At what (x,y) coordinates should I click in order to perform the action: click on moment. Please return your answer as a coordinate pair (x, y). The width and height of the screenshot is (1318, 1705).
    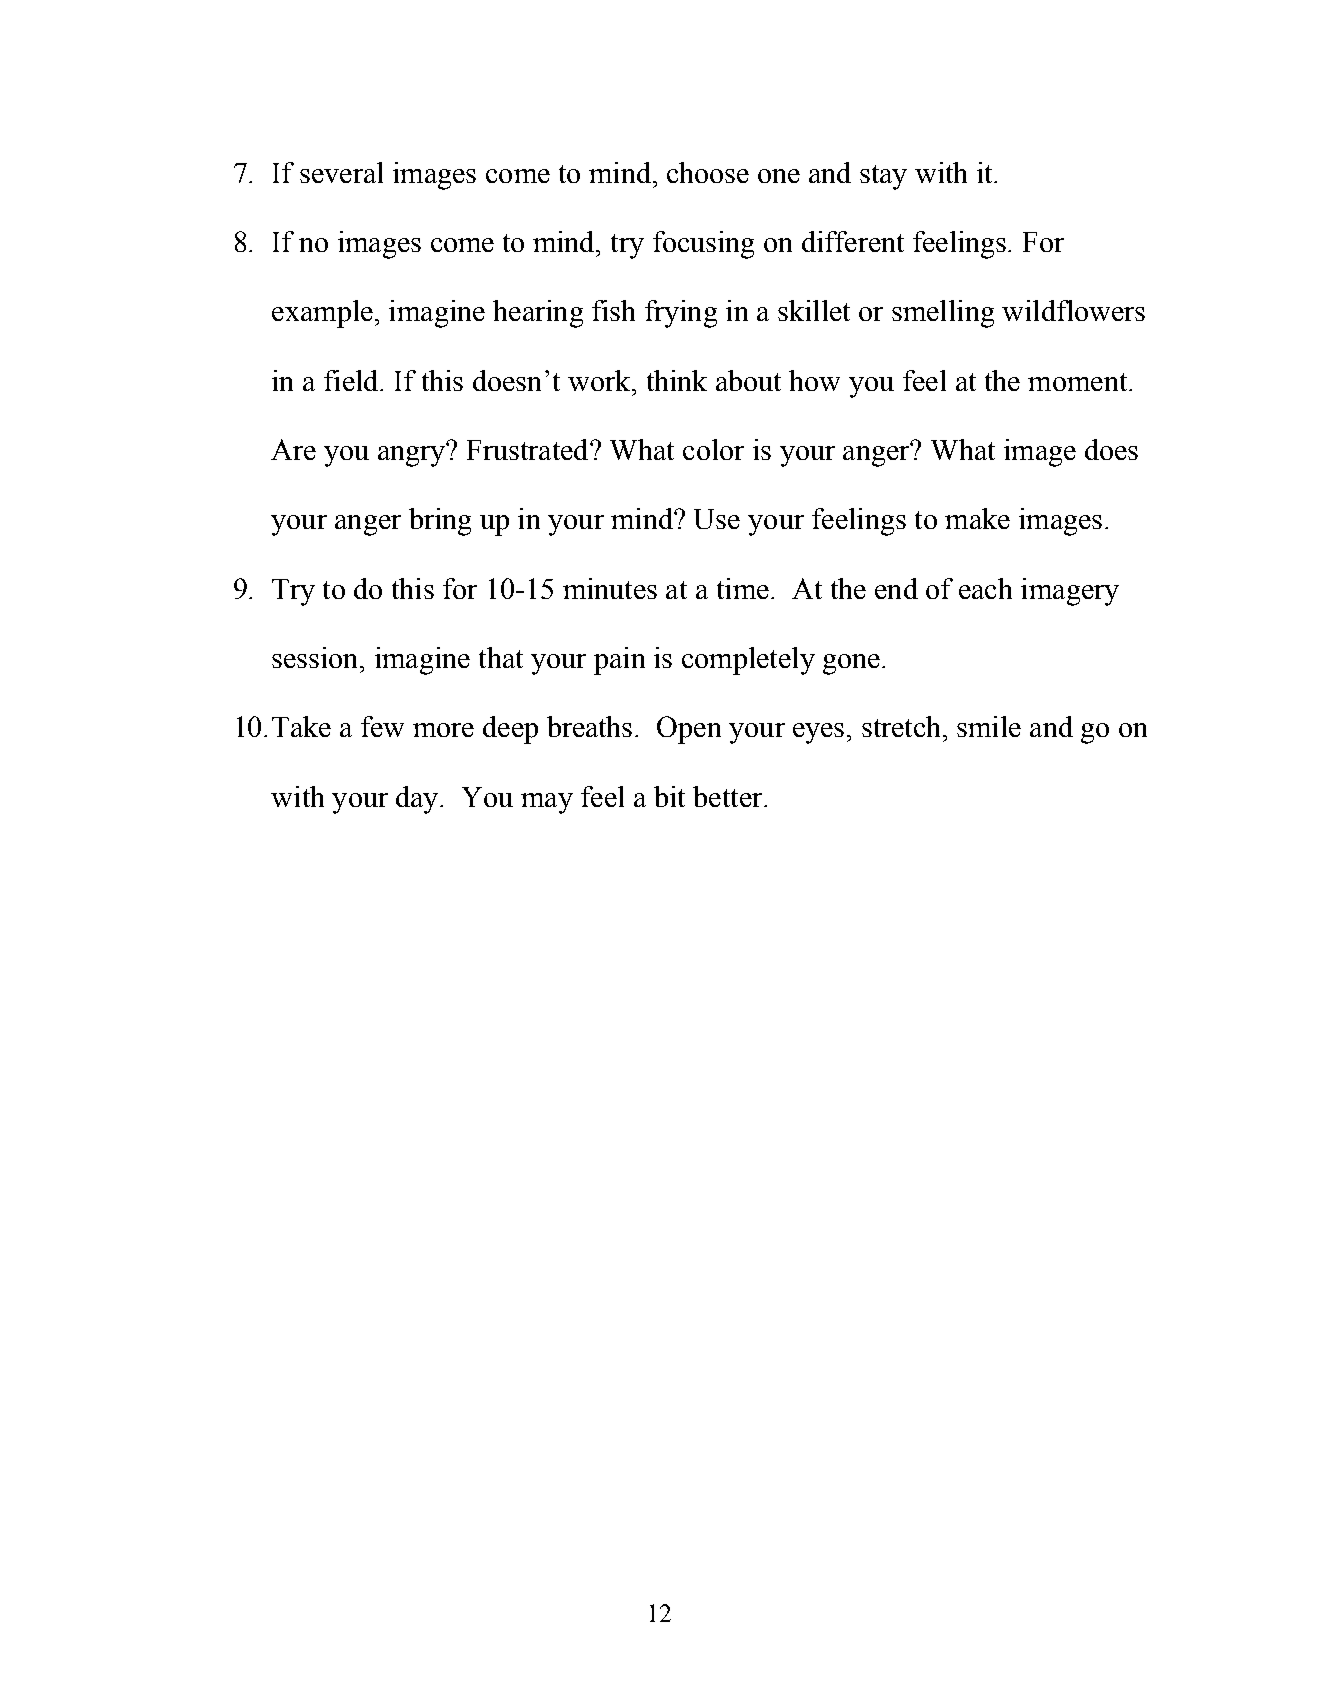
    Looking at the image, I should click on (1079, 382).
